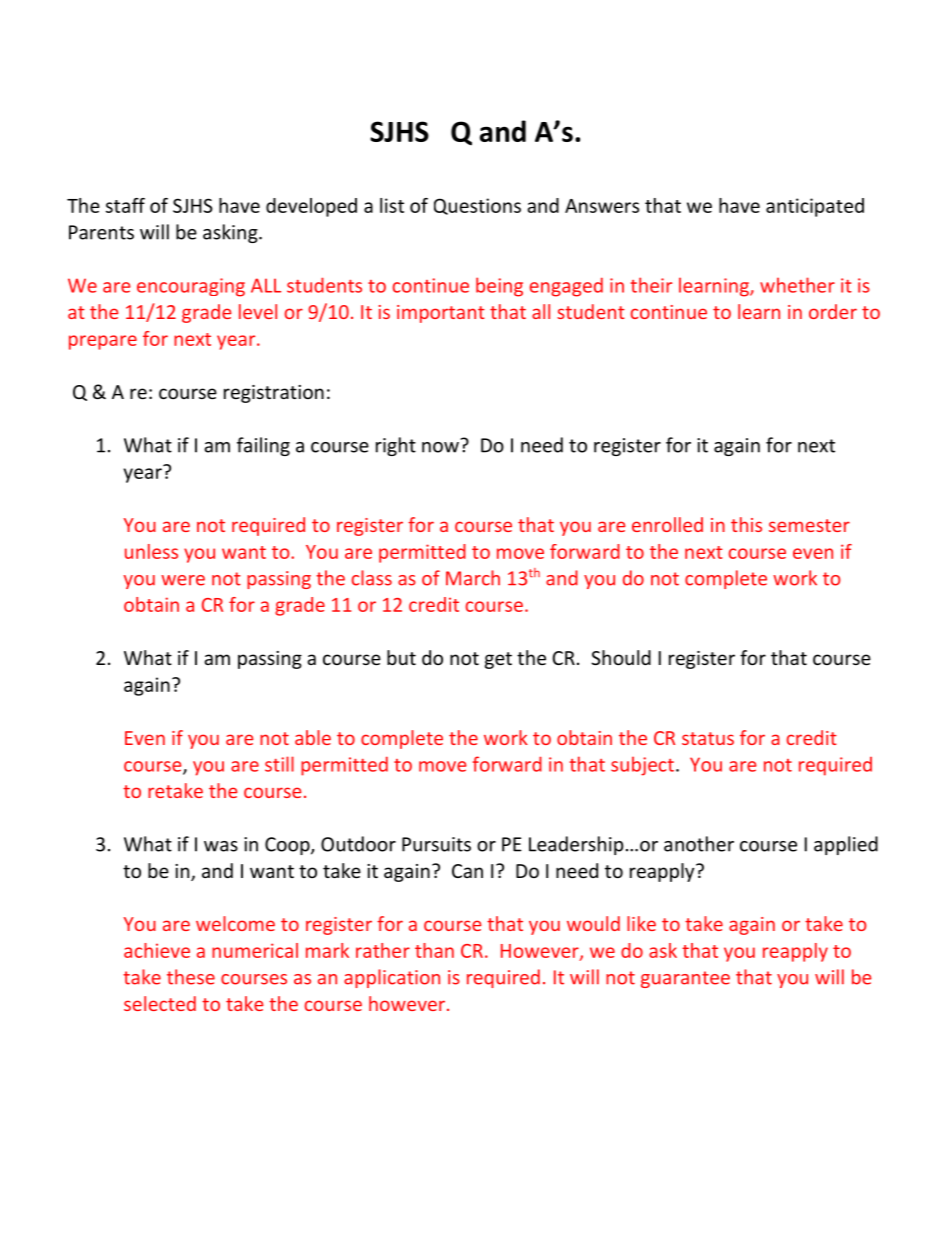 Image resolution: width=952 pixels, height=1233 pixels. I want to click on now, so click(441, 446).
